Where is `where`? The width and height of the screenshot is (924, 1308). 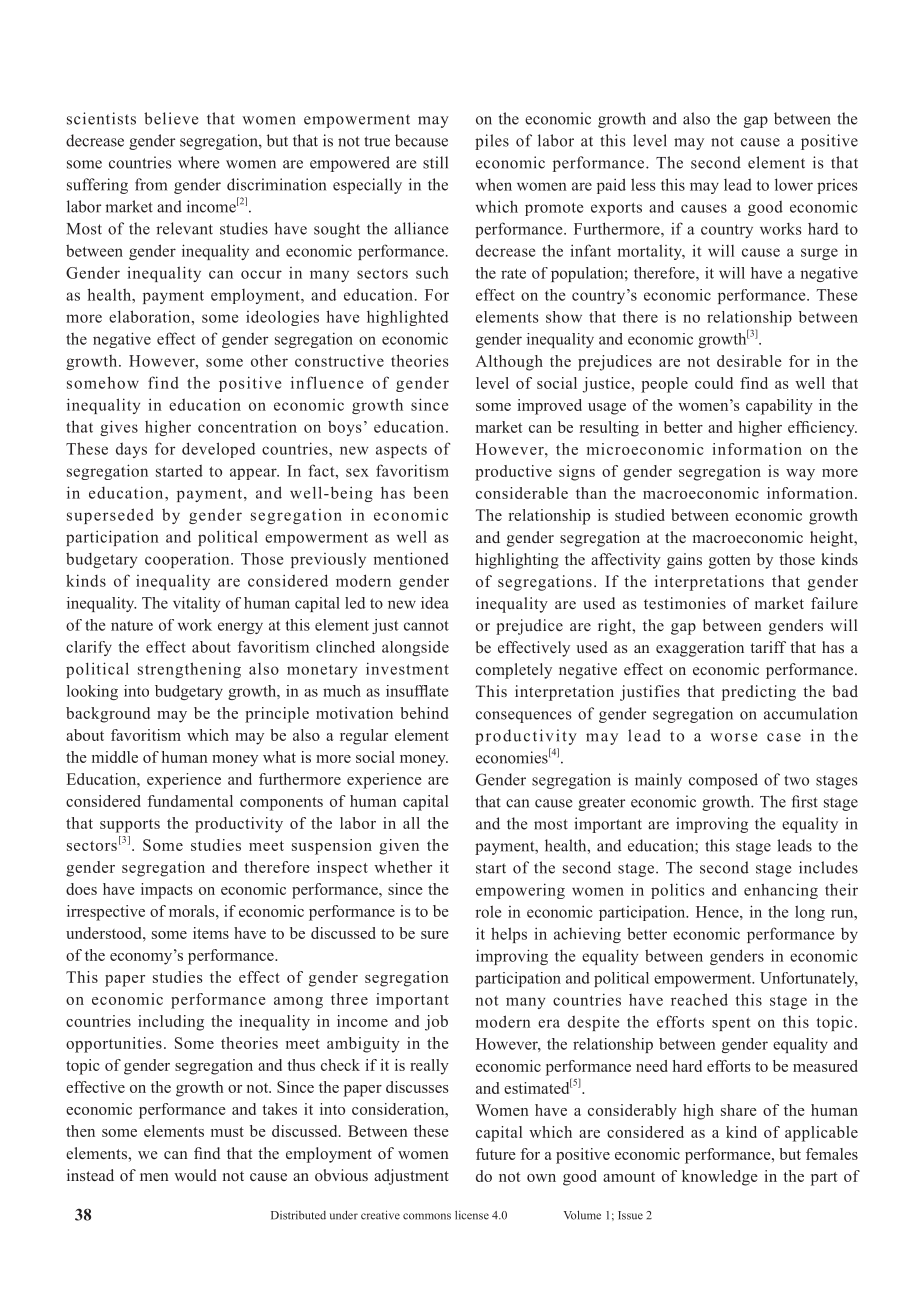 where is located at coordinates (198, 162).
